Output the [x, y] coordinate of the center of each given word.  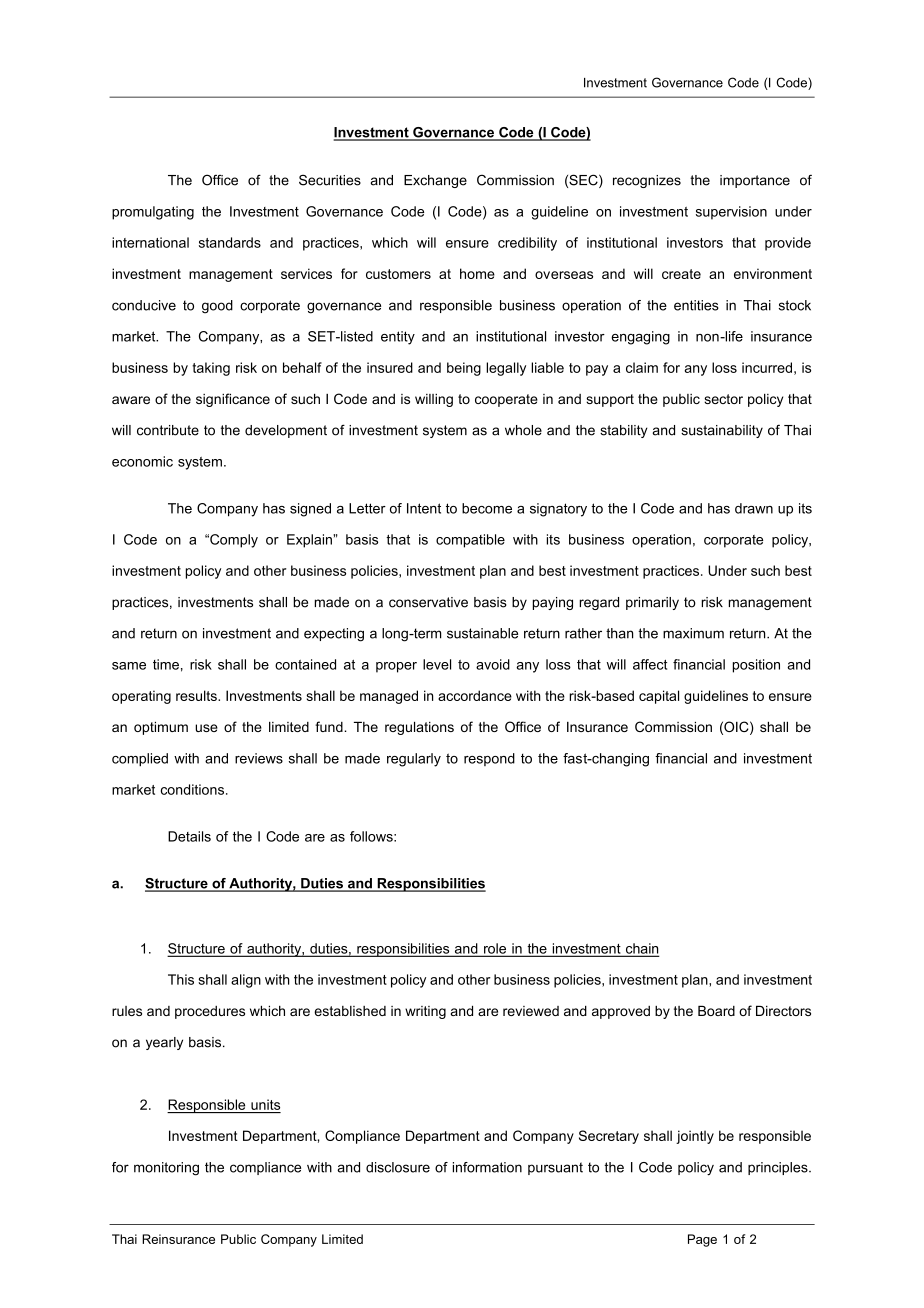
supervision [731, 213]
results [197, 695]
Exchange [435, 181]
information [487, 1167]
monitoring [166, 1169]
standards [230, 242]
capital [659, 697]
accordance [475, 695]
